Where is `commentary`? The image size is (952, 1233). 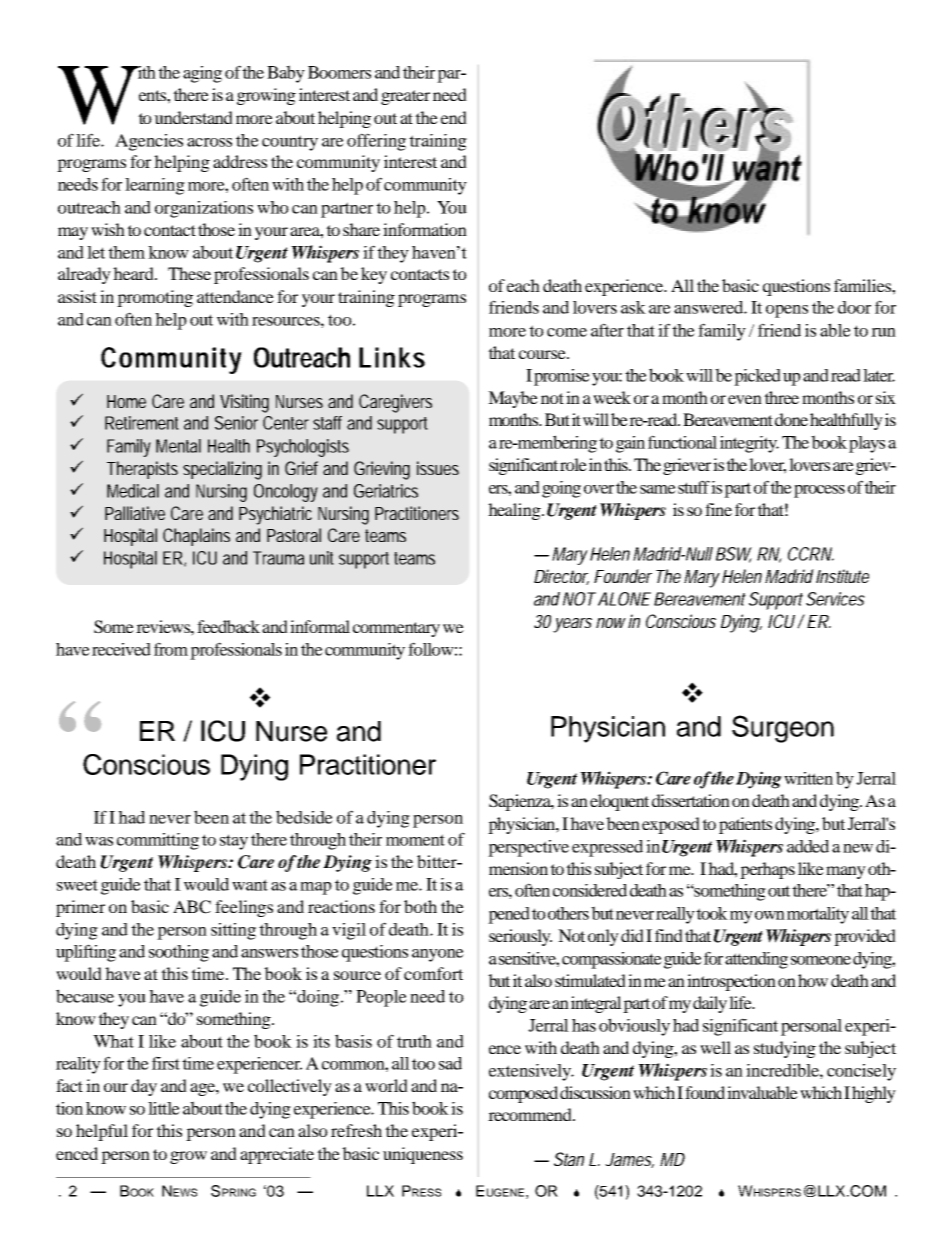 commentary is located at coordinates (396, 629).
